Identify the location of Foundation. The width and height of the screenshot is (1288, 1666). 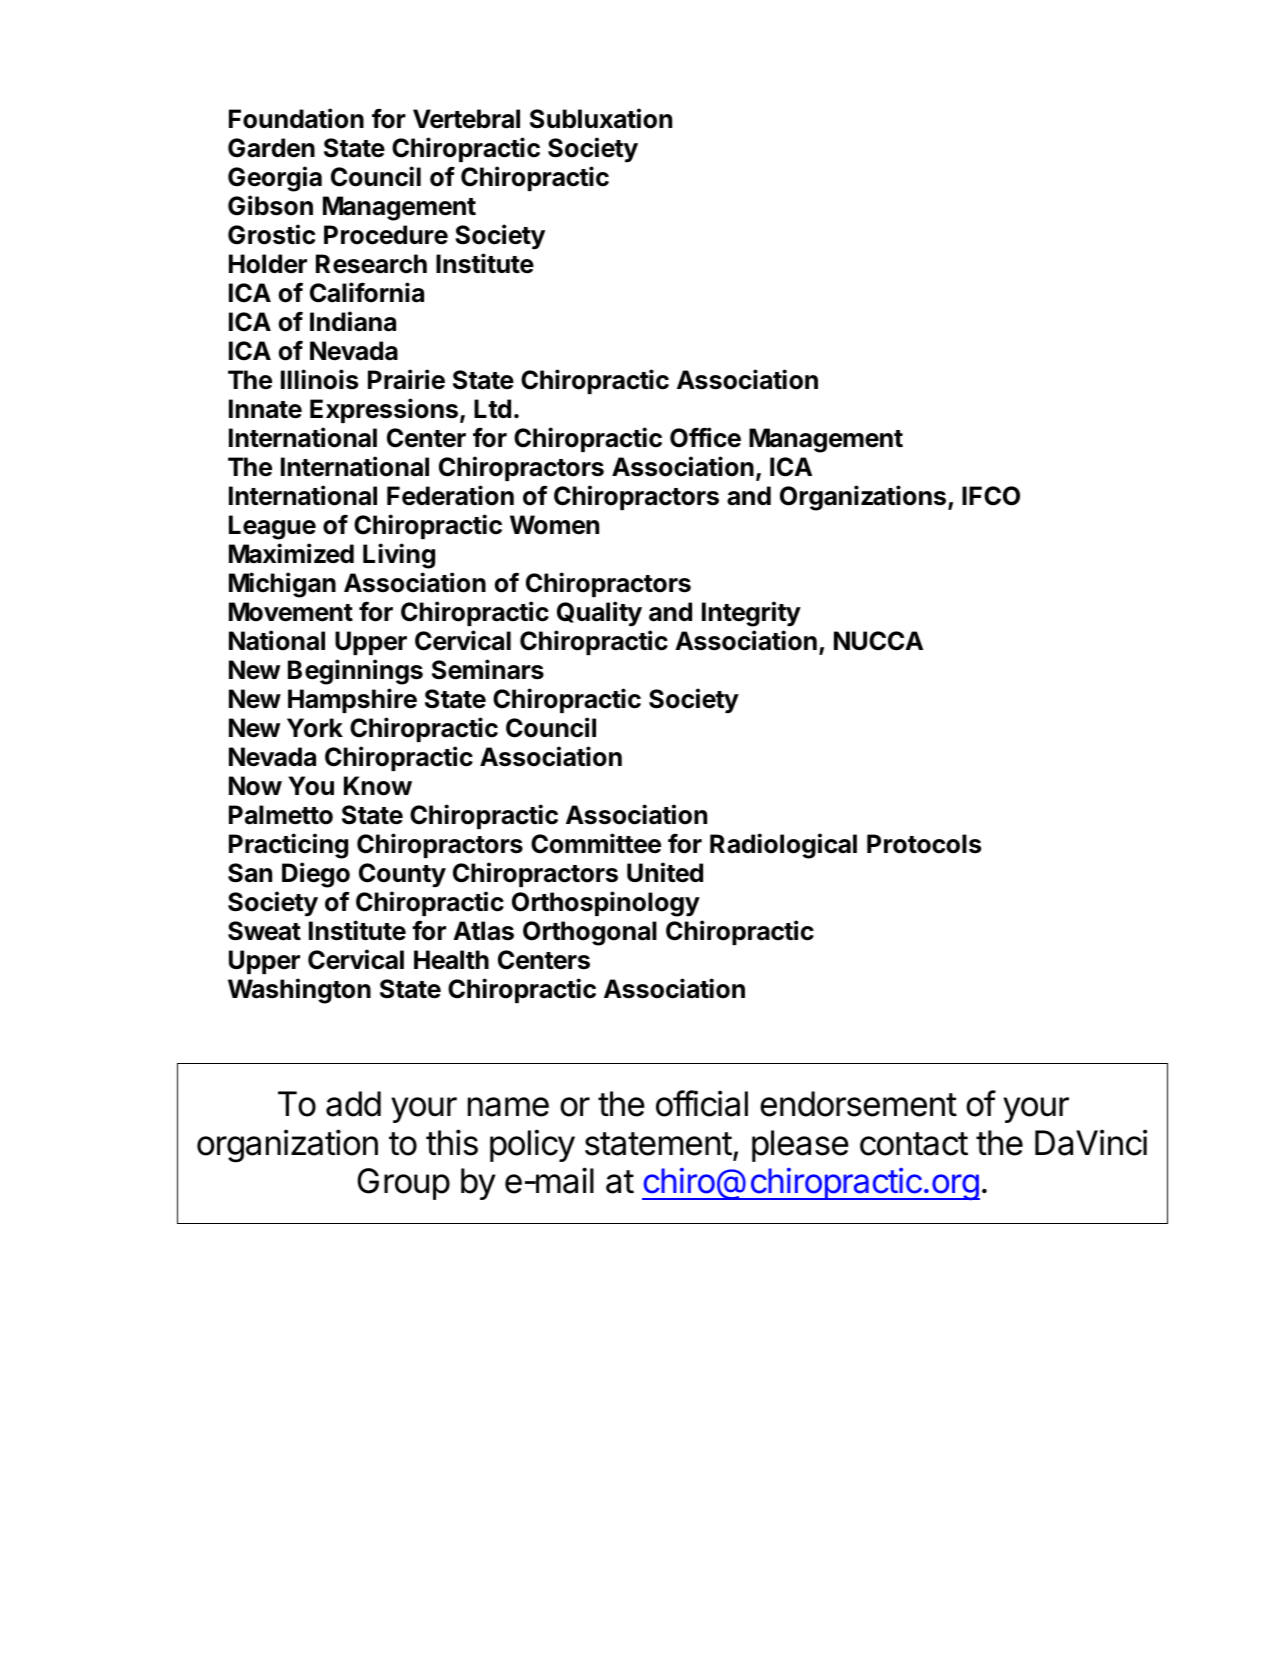
(296, 118).
